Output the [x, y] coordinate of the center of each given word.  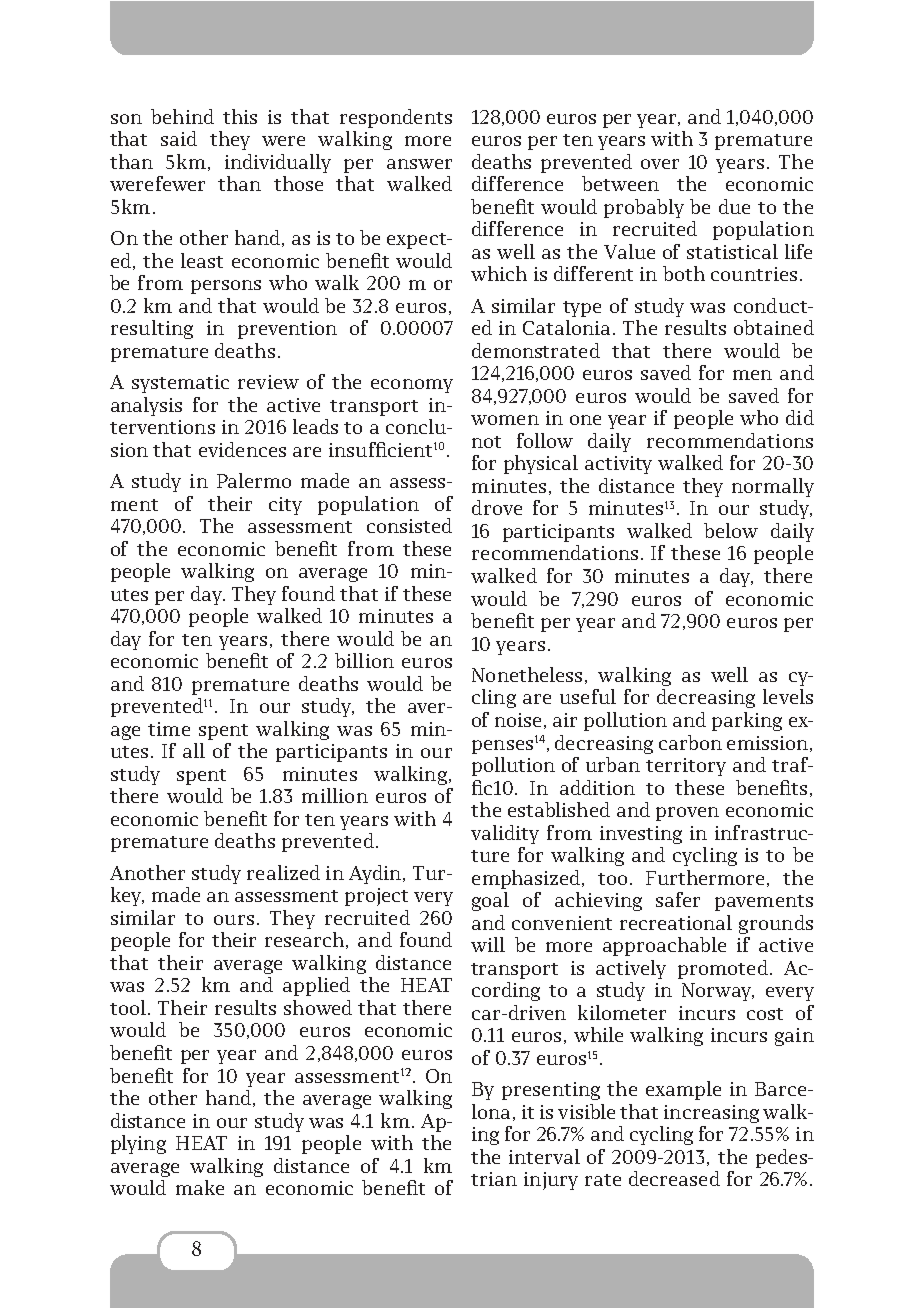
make [200, 1187]
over [660, 164]
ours [234, 920]
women [505, 420]
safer [678, 899]
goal [490, 901]
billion [364, 660]
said [179, 138]
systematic [180, 384]
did [800, 417]
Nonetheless [527, 674]
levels [788, 696]
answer [419, 164]
